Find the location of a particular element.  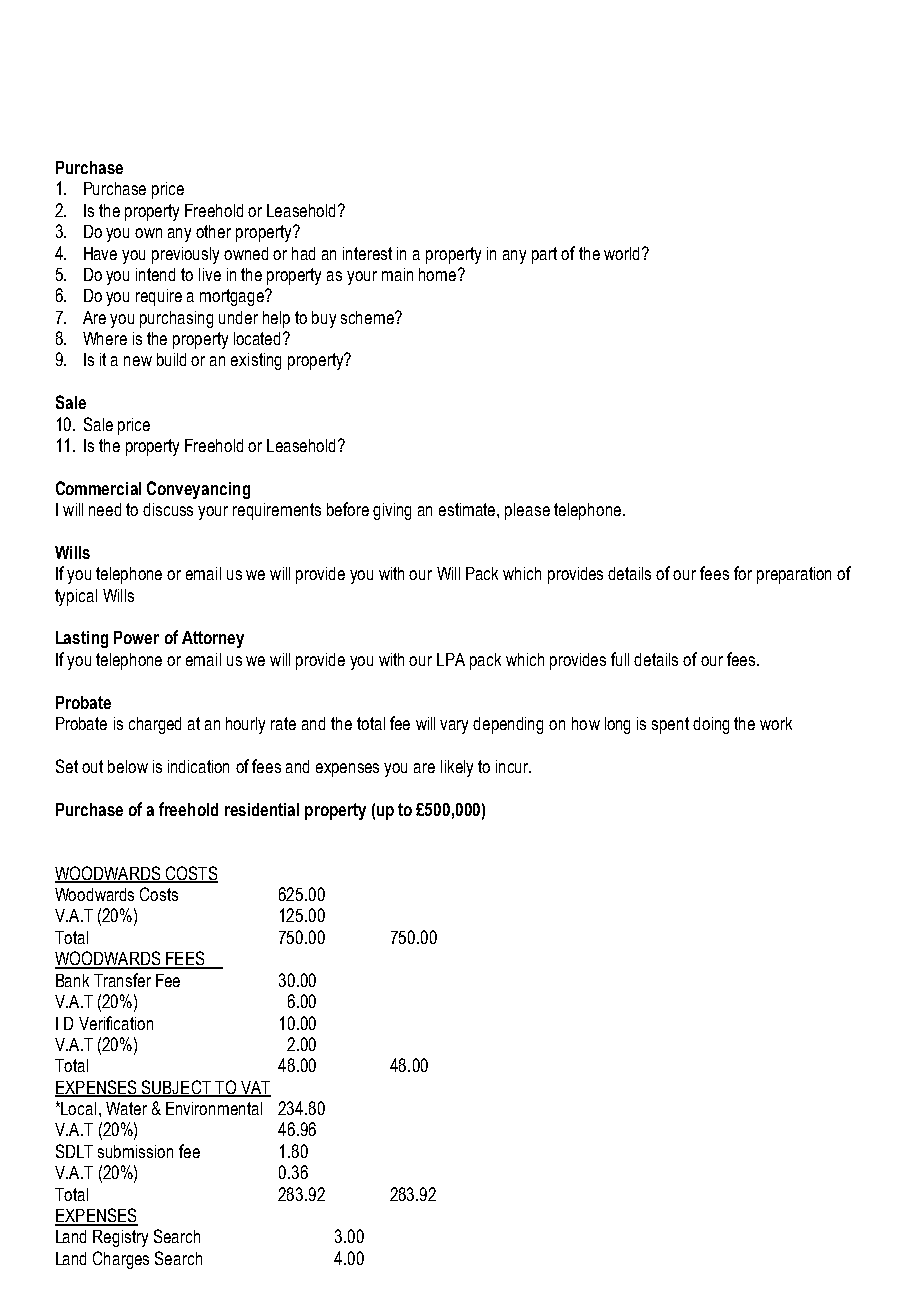

VAT is located at coordinates (254, 1088).
